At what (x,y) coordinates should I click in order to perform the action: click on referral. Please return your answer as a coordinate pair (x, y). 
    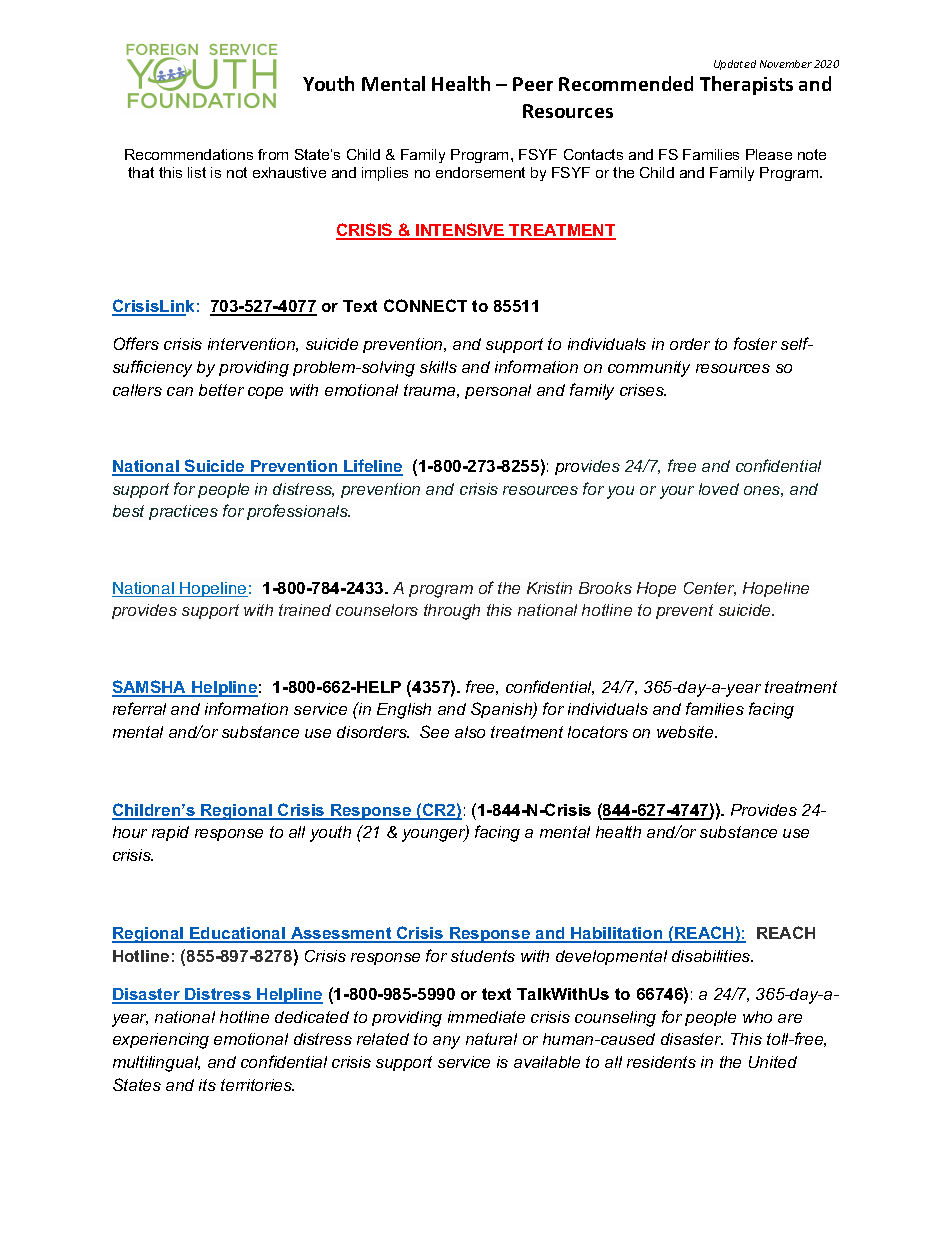
    Looking at the image, I should click on (139, 708).
